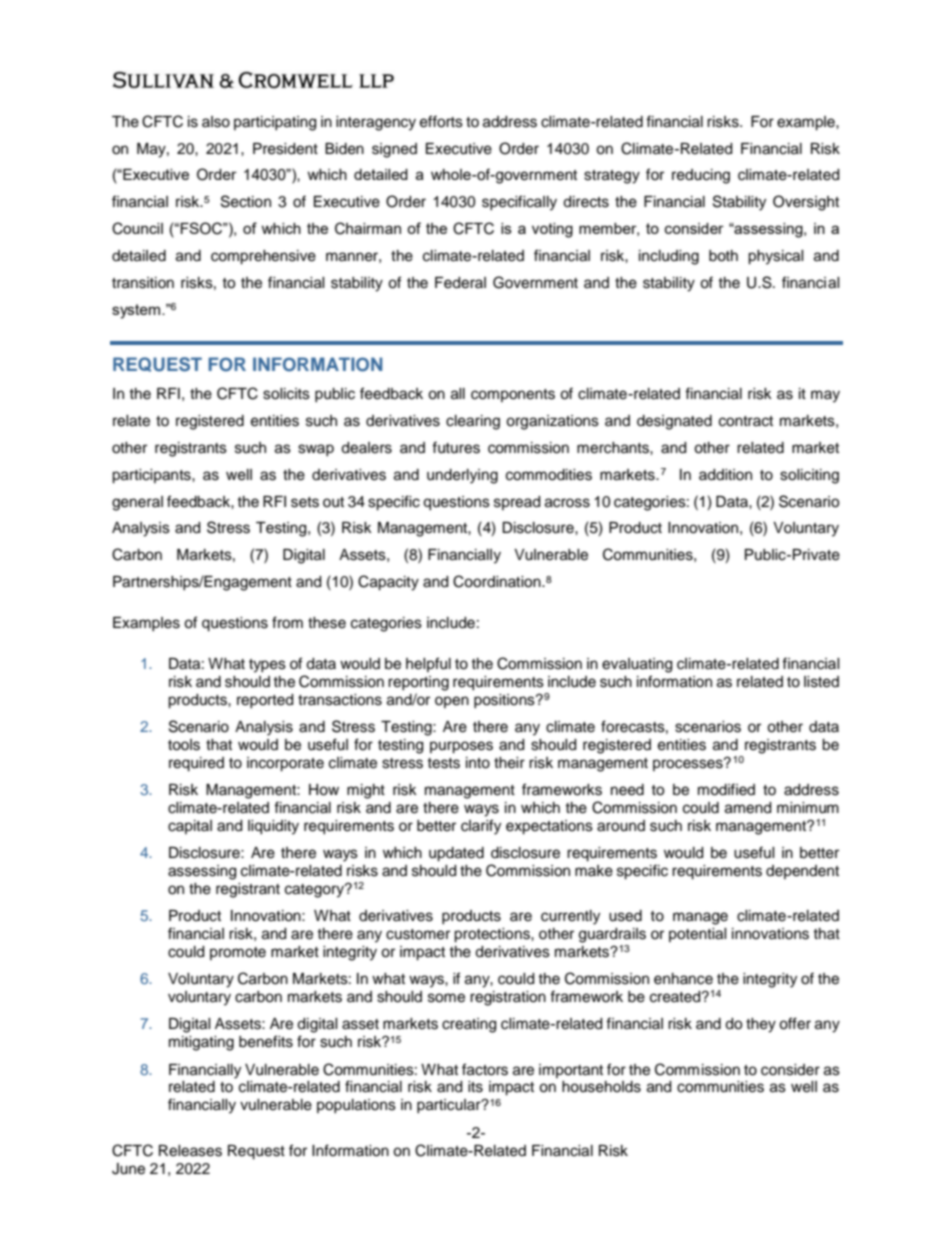  Describe the element at coordinates (137, 503) in the screenshot. I see `general` at that location.
